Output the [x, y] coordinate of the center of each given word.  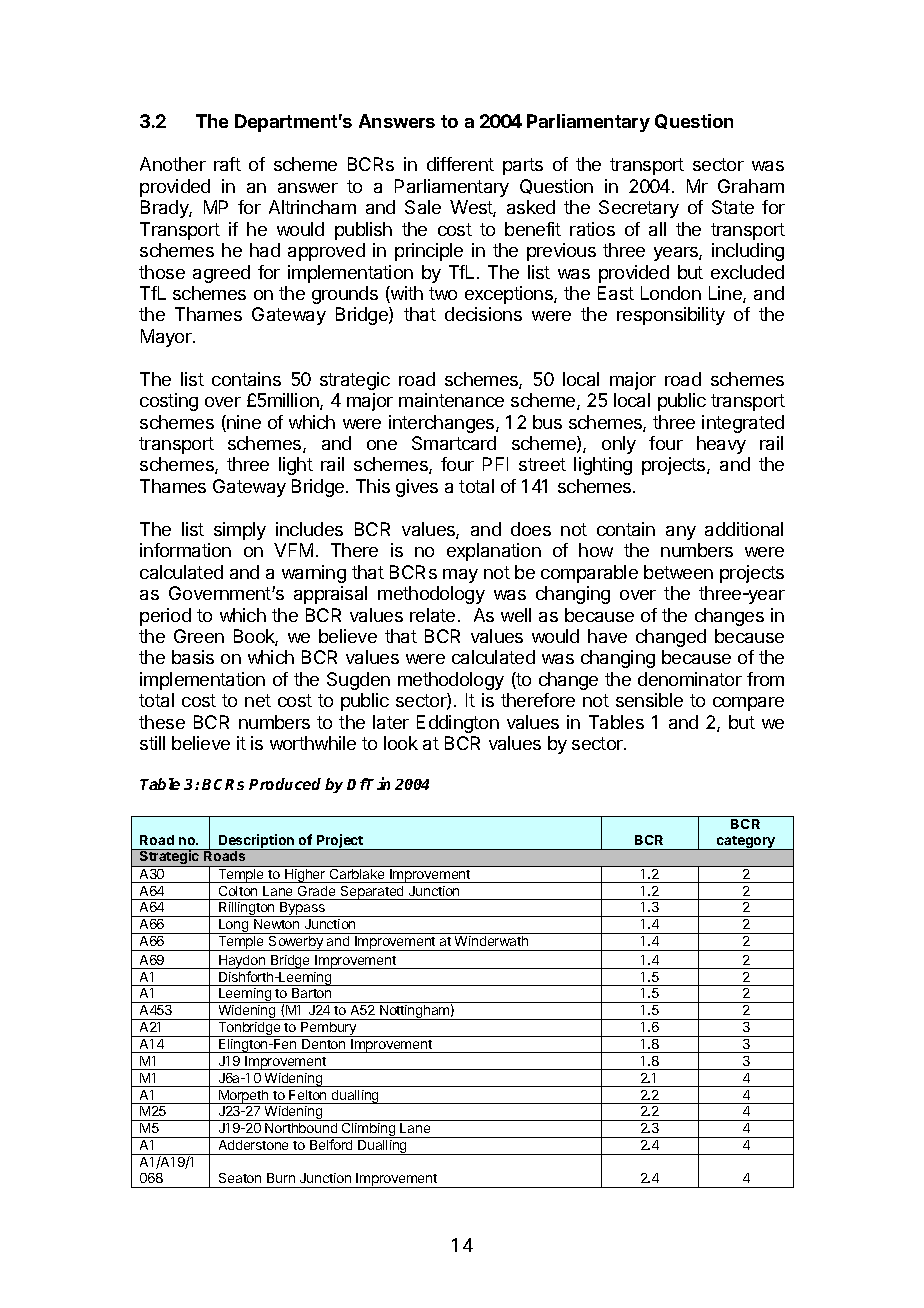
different [460, 164]
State [733, 207]
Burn [281, 1178]
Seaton [240, 1178]
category [746, 843]
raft [227, 164]
